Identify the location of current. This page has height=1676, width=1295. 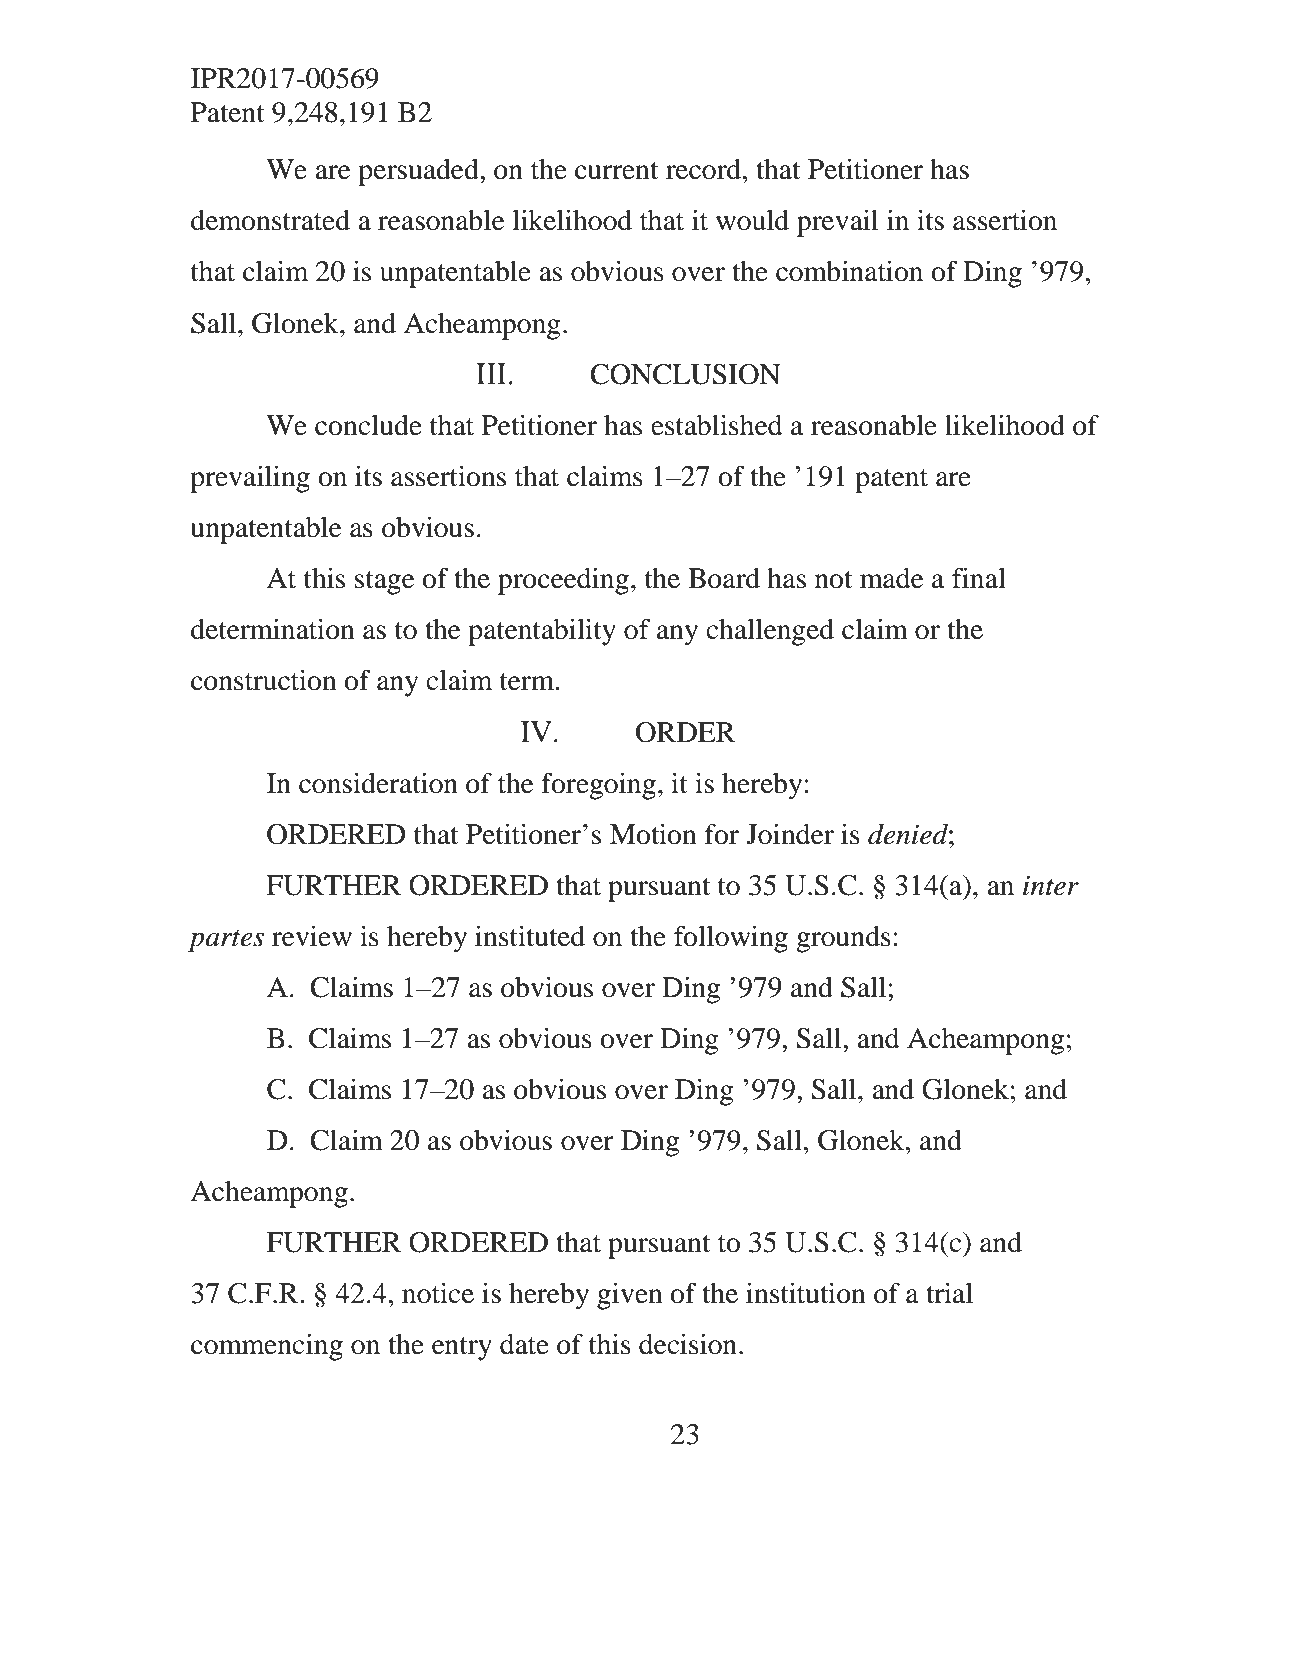
(616, 171).
